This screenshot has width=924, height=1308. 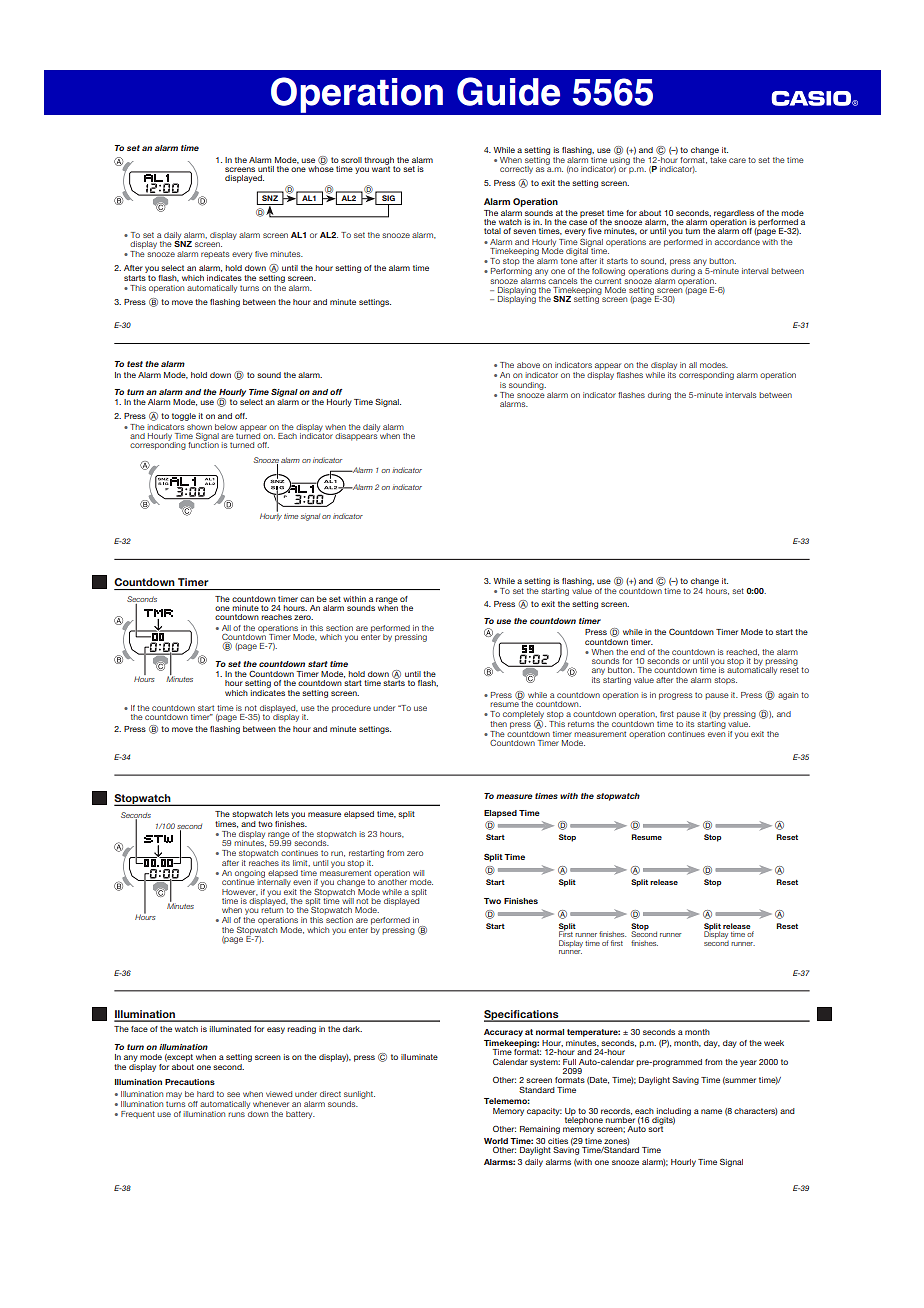 I want to click on Guide, so click(x=508, y=91).
